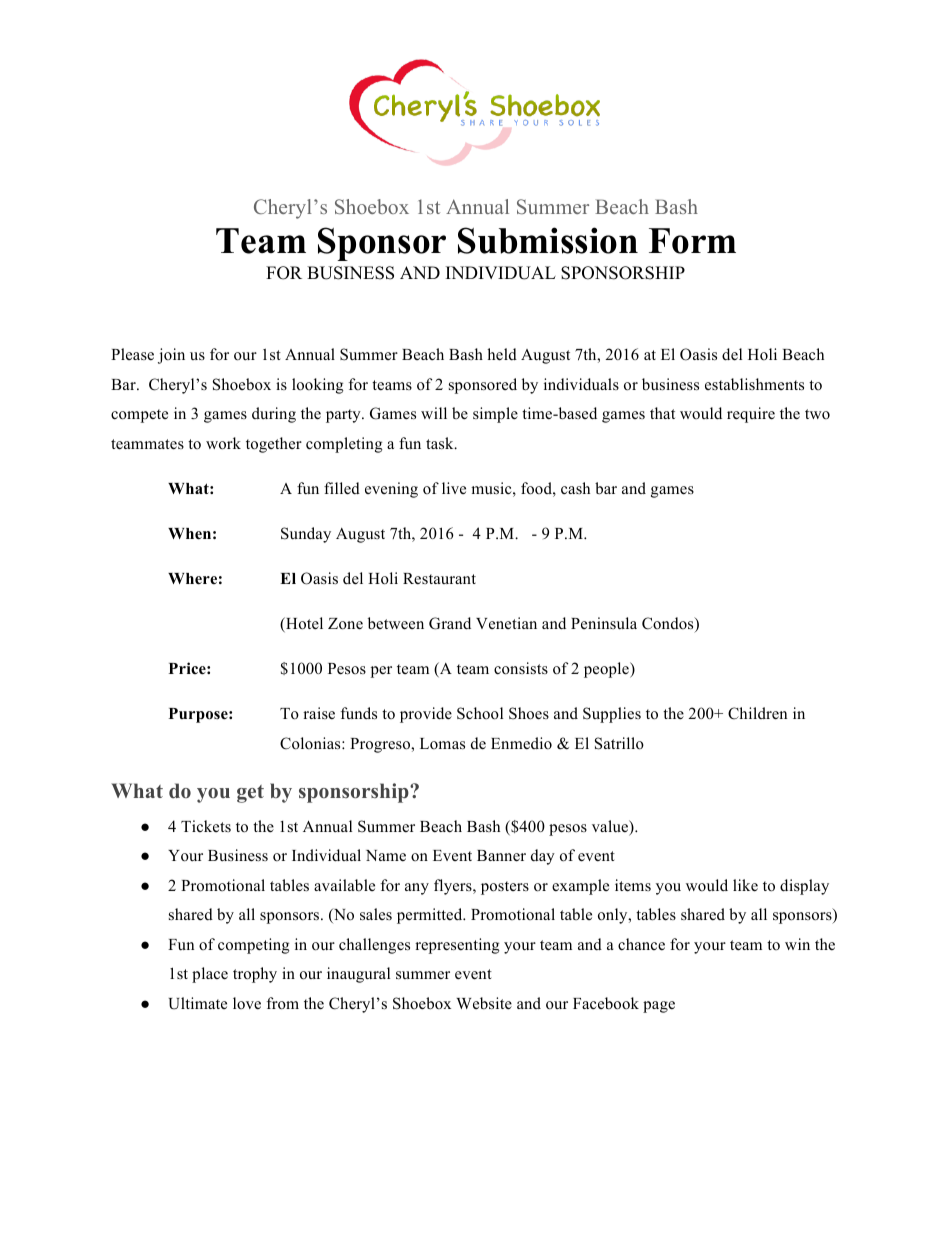 This screenshot has width=952, height=1233. I want to click on raise, so click(319, 713).
